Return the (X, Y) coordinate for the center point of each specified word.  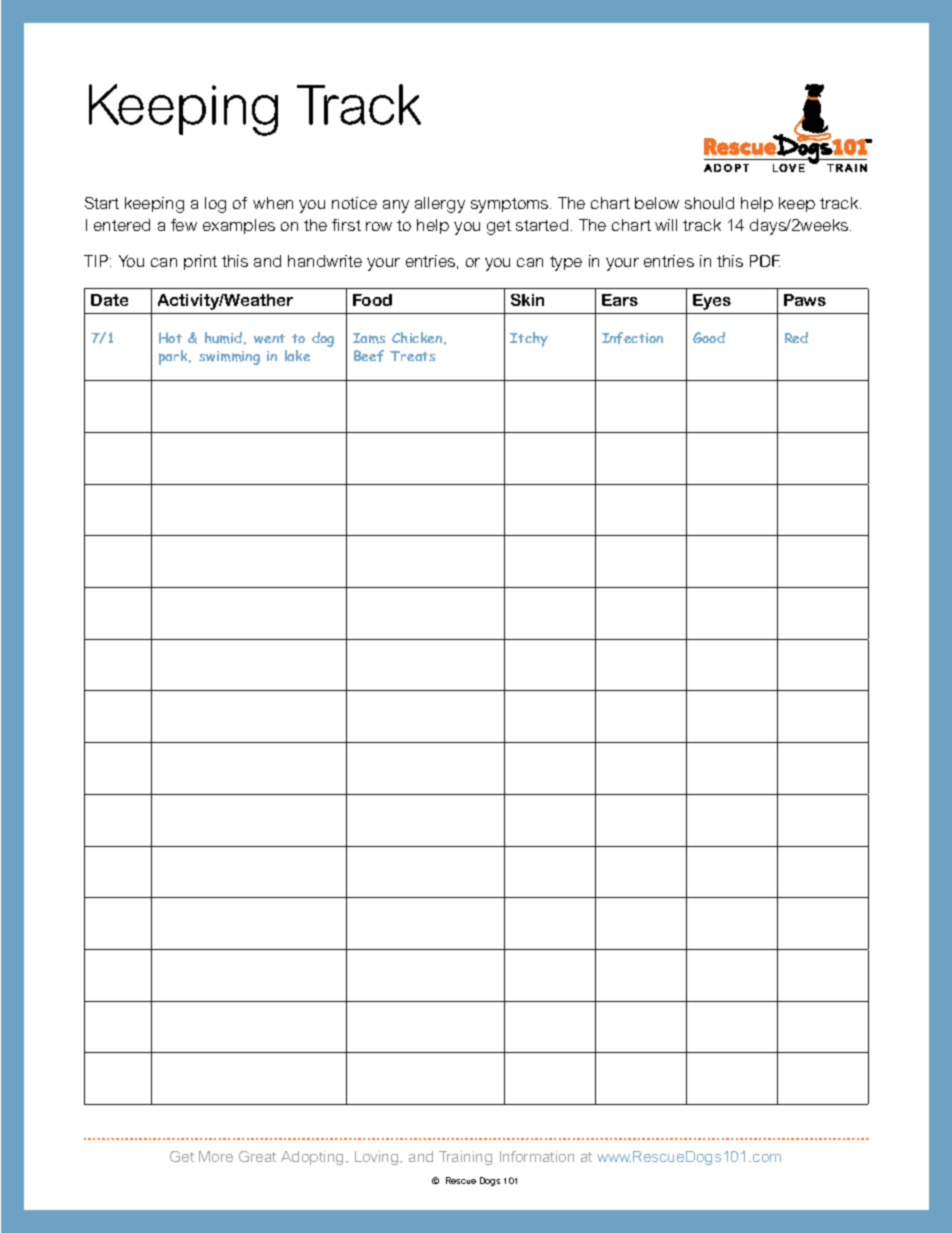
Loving (378, 1158)
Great (257, 1156)
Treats (412, 356)
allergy (440, 205)
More (216, 1156)
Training (465, 1158)
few (184, 225)
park (174, 357)
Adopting (314, 1158)
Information (537, 1156)
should (709, 203)
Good (709, 337)
